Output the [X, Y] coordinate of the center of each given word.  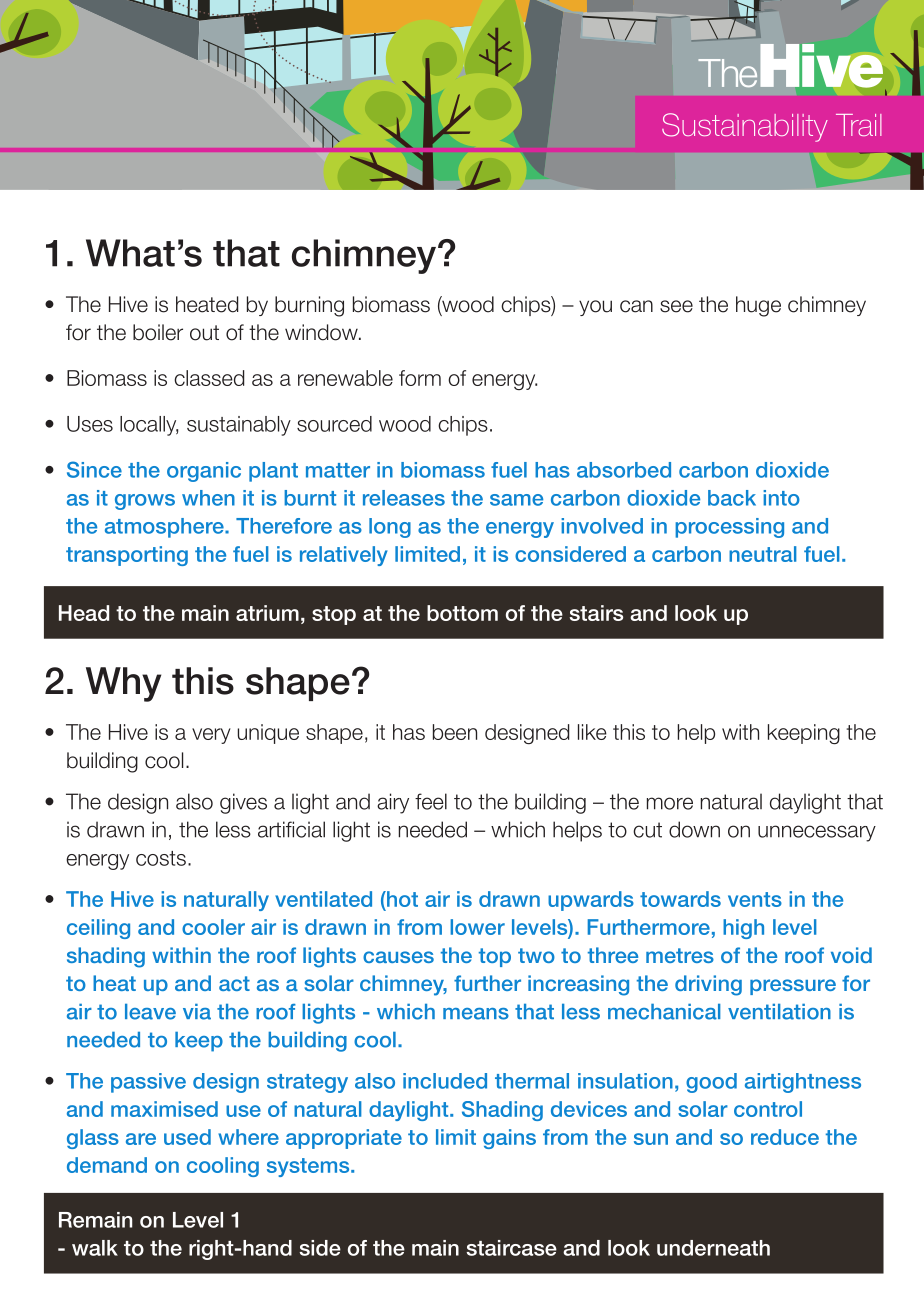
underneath [713, 1248]
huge [758, 306]
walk [95, 1248]
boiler [158, 332]
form [420, 378]
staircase [512, 1248]
